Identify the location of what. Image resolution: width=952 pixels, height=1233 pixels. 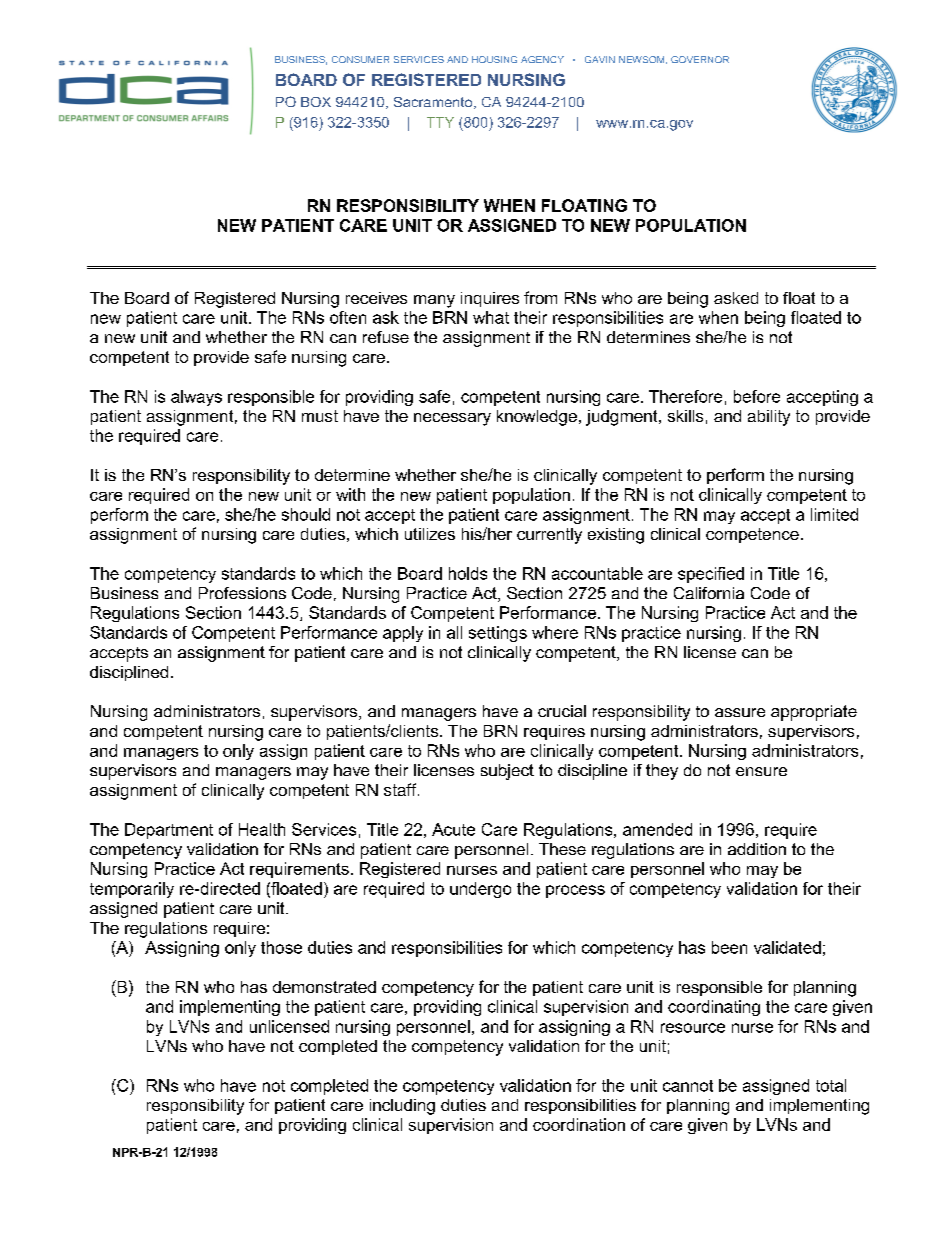
(491, 317).
